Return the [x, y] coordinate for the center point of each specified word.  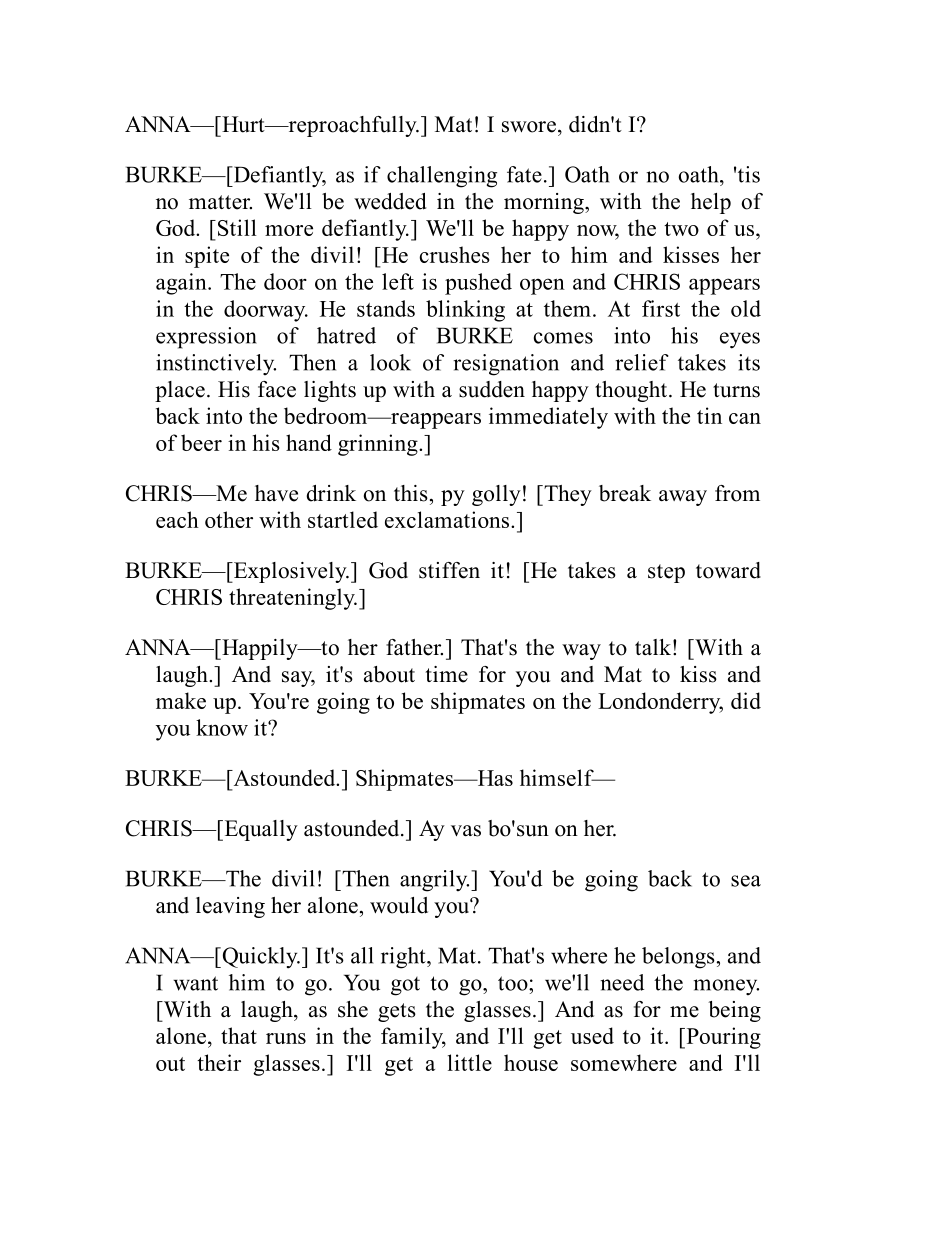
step [666, 573]
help [711, 203]
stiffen [449, 570]
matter [220, 202]
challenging [442, 177]
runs [286, 1038]
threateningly [293, 599]
